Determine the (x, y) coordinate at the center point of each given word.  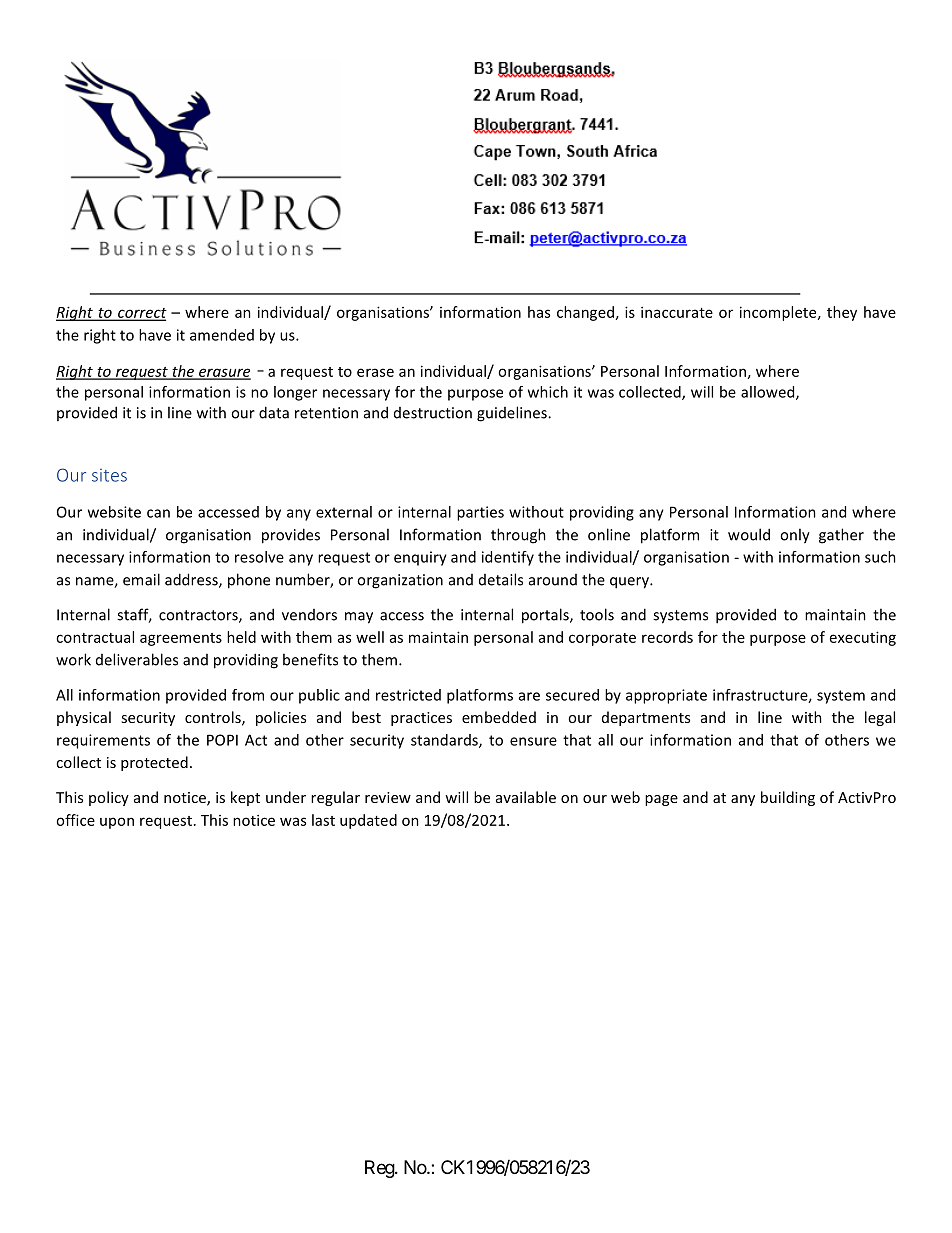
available (526, 797)
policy (109, 798)
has (539, 312)
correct (141, 314)
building (788, 798)
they (842, 313)
